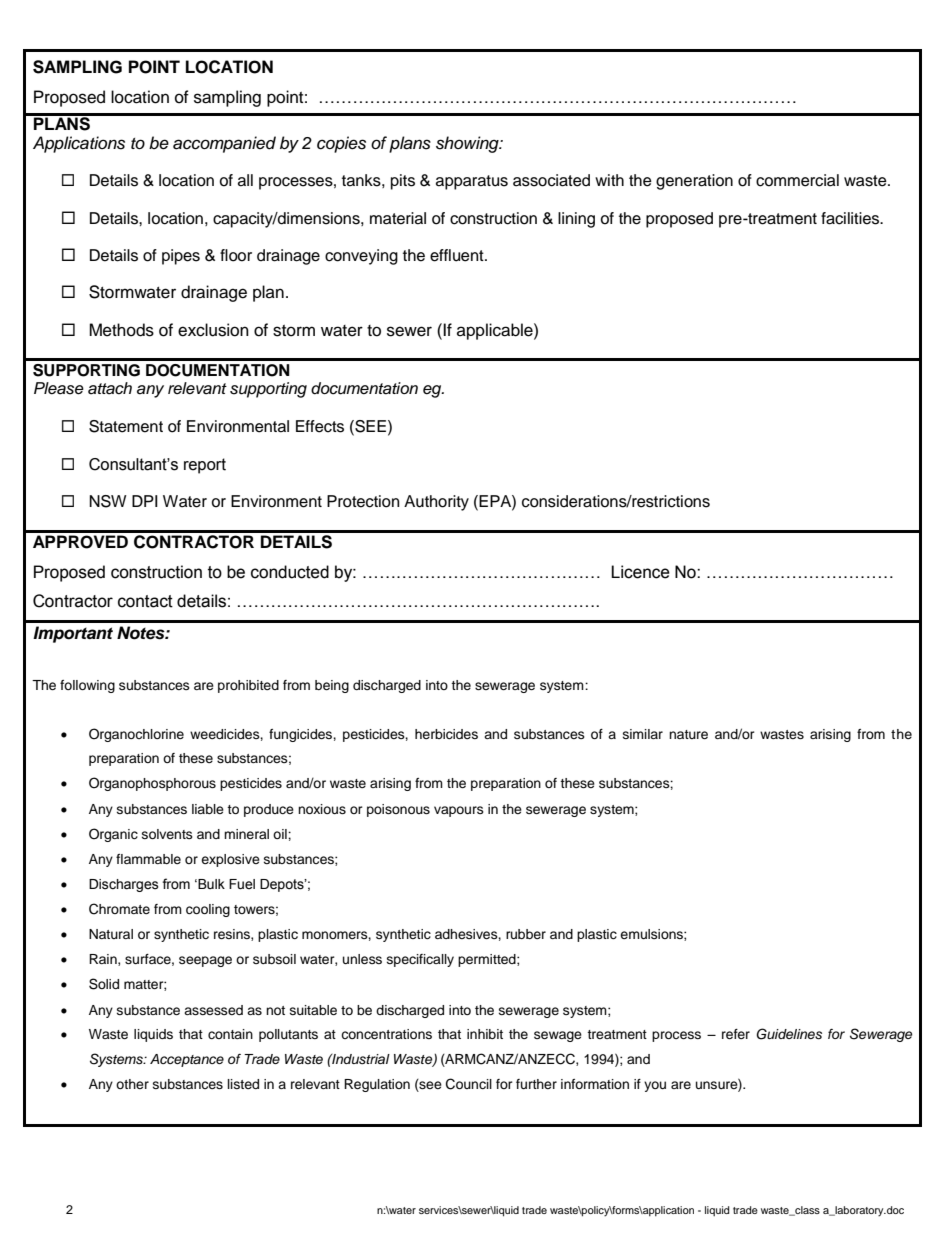 This screenshot has height=1233, width=952. I want to click on commercial, so click(797, 180).
